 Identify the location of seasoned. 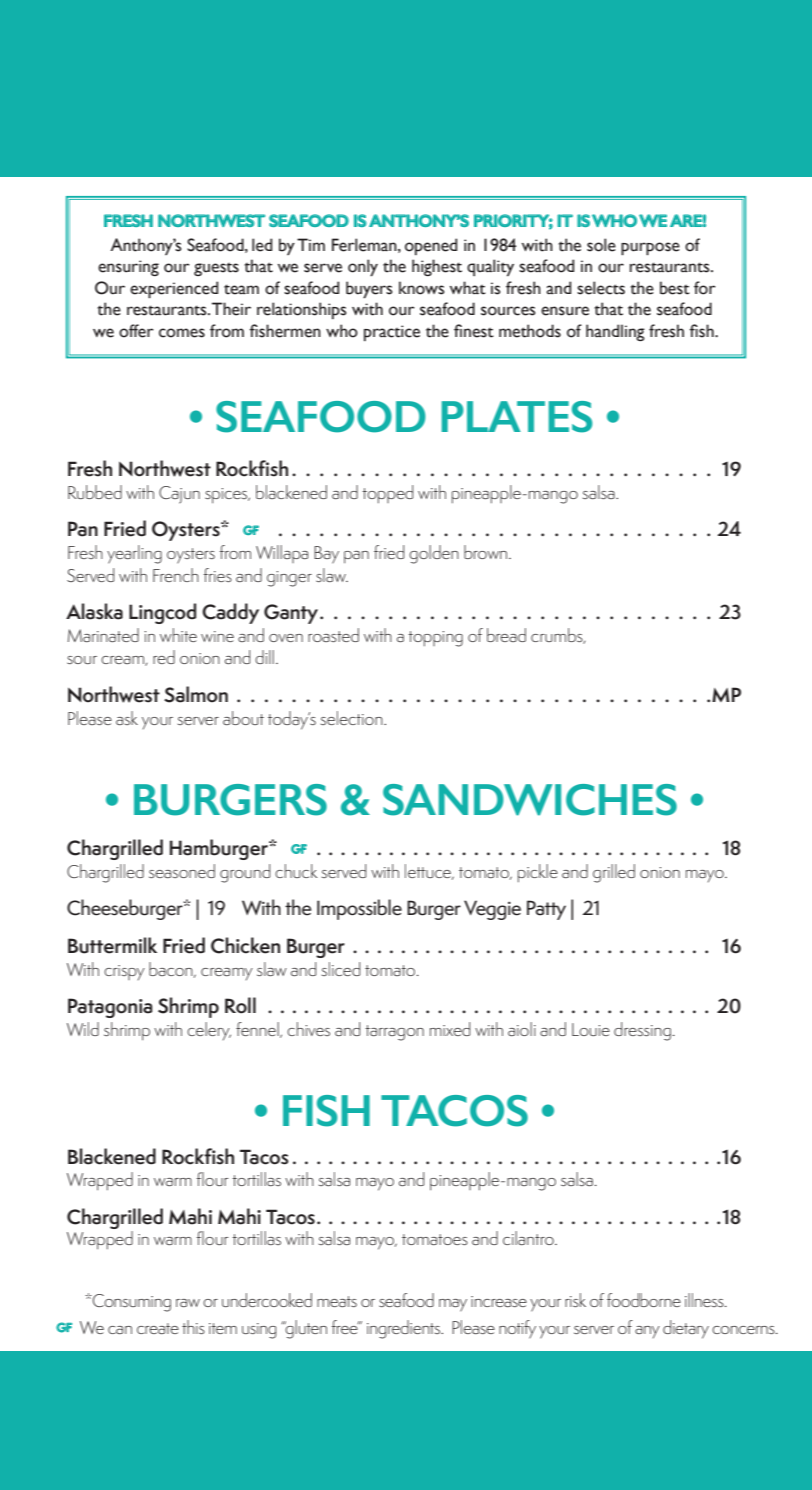
(182, 871).
